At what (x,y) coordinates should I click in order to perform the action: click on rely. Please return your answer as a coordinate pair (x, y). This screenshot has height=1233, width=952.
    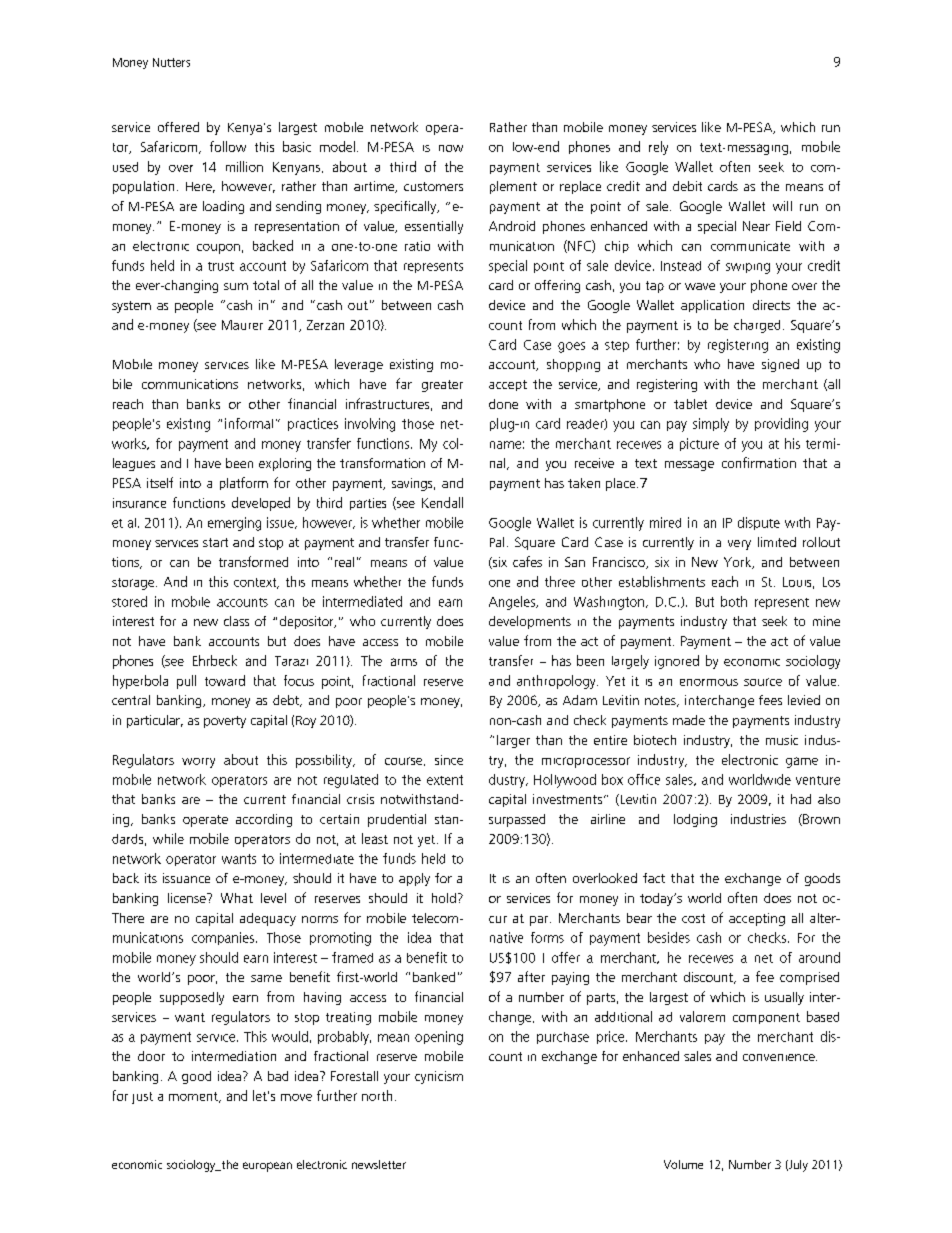
    Looking at the image, I should click on (658, 148).
